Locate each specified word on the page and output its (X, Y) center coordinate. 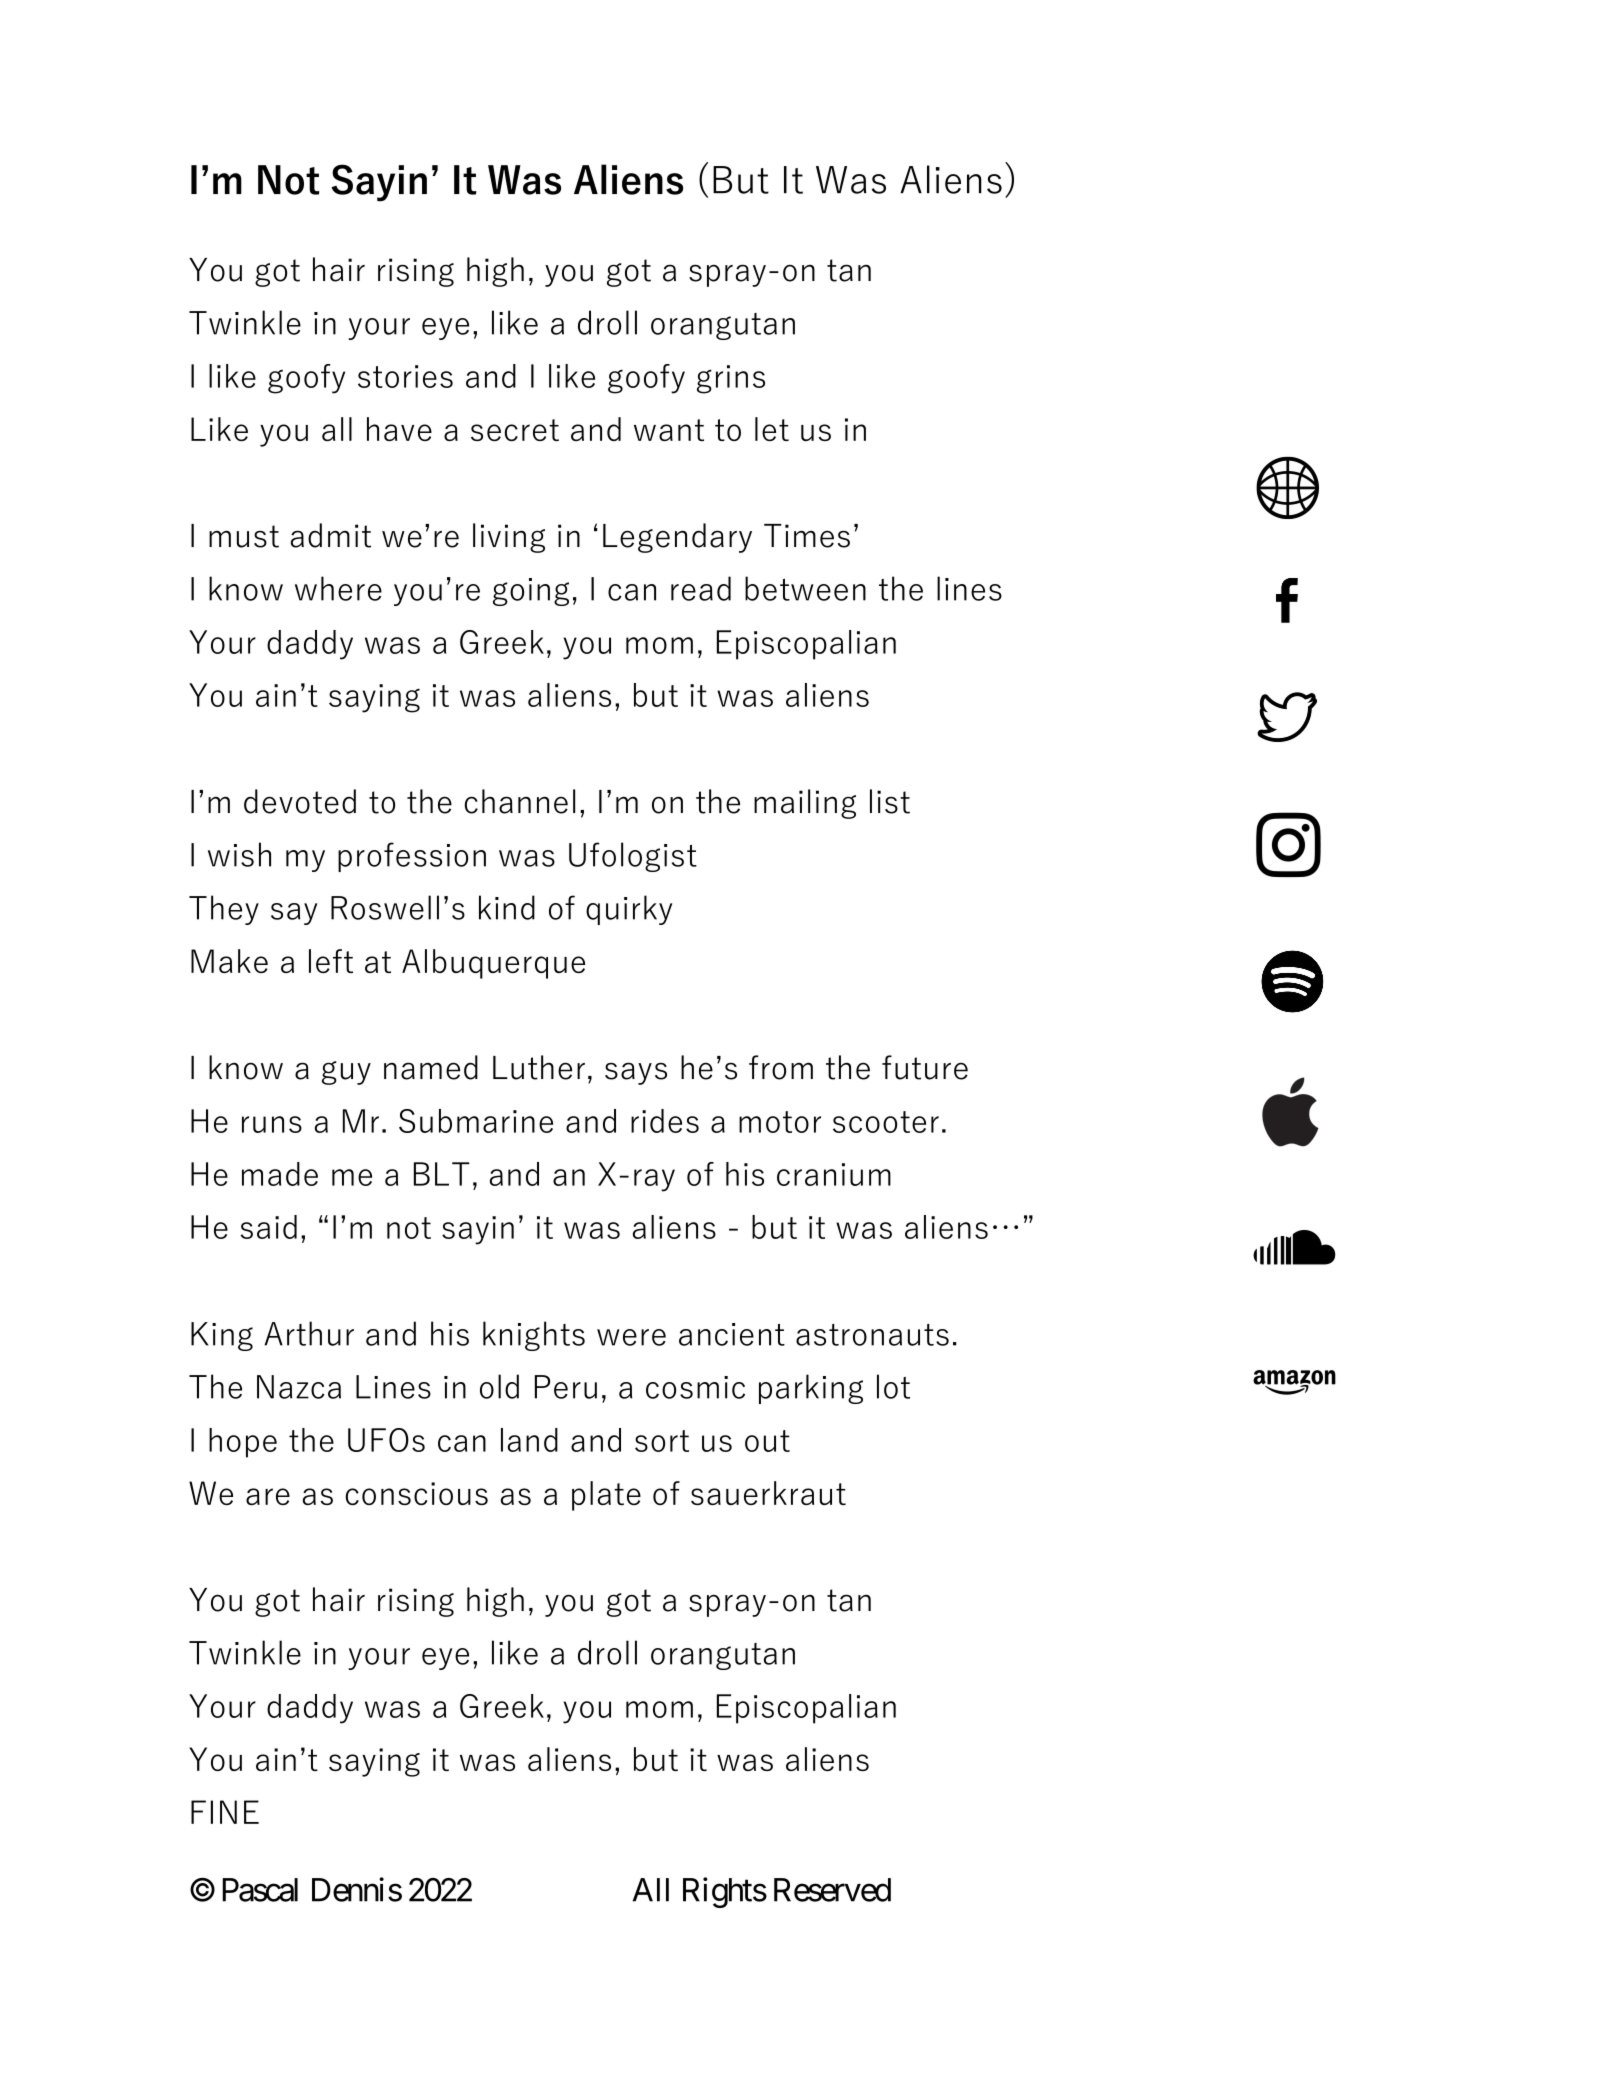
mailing (805, 804)
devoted (300, 801)
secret (515, 430)
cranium (834, 1174)
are (268, 1496)
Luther (539, 1067)
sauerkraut (768, 1493)
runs (272, 1124)
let (772, 429)
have (399, 429)
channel (520, 801)
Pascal (260, 1890)
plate (606, 1496)
